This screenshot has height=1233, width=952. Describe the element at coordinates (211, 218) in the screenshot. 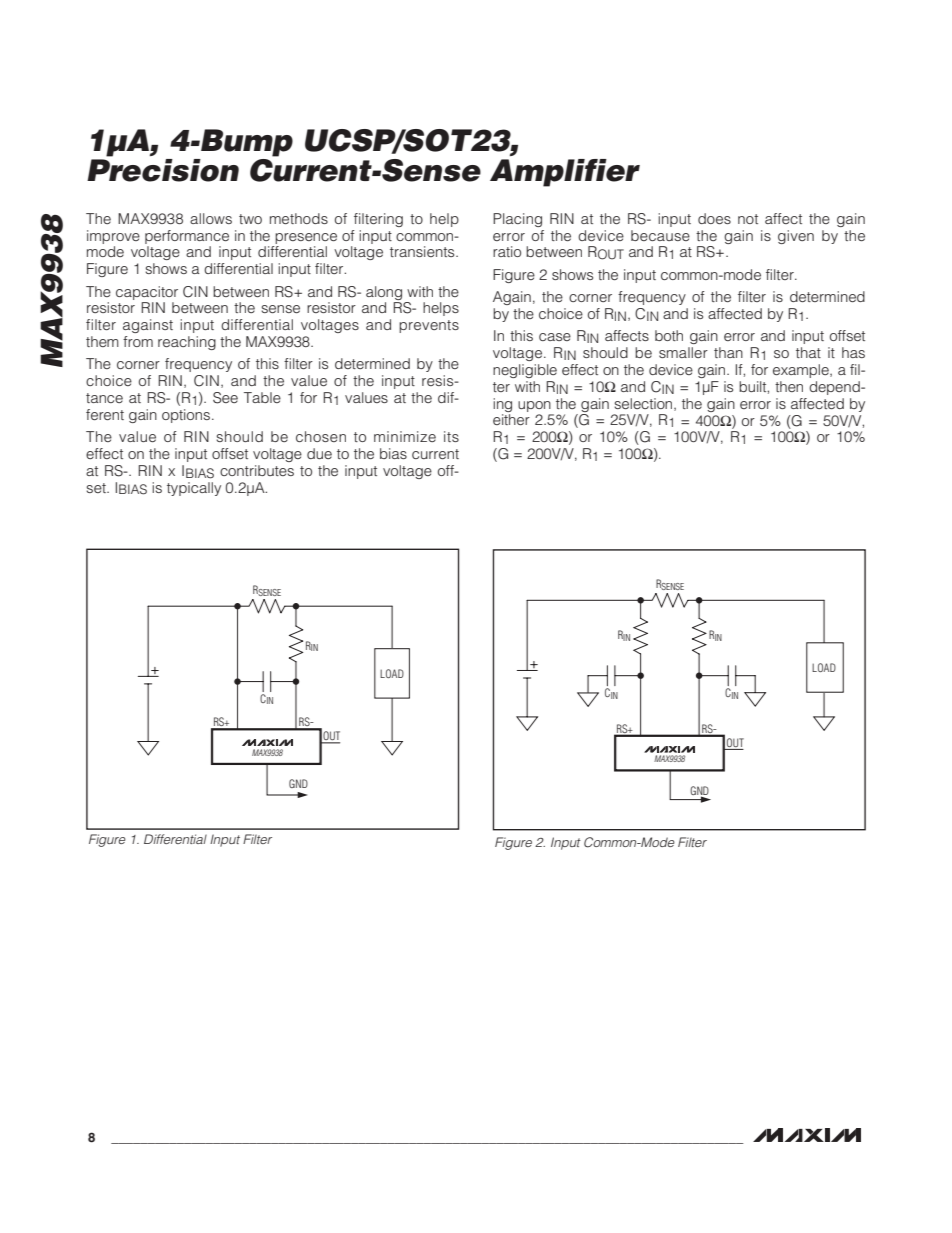

I see `allows` at that location.
